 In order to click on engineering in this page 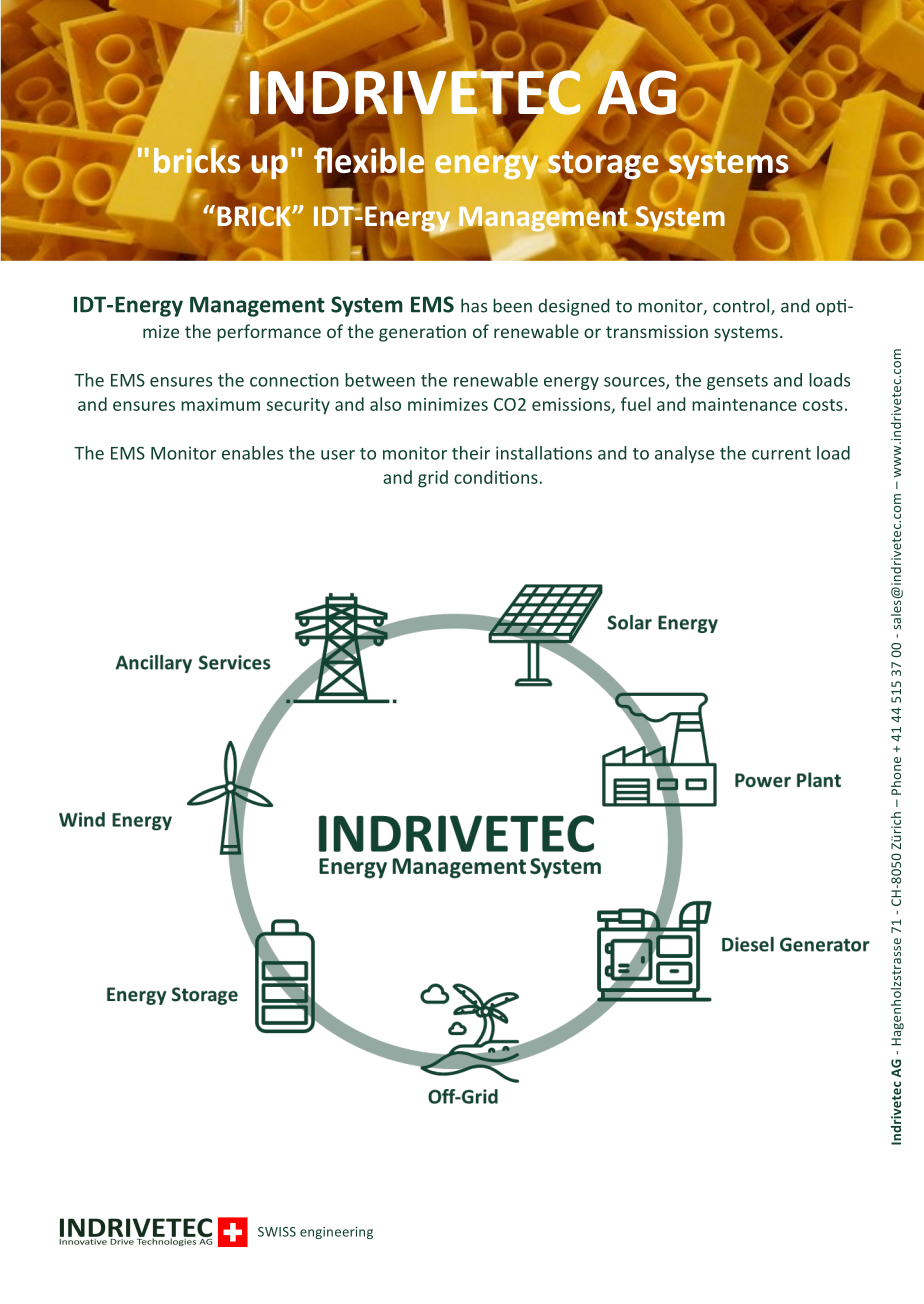, I will do `click(336, 1233)`.
